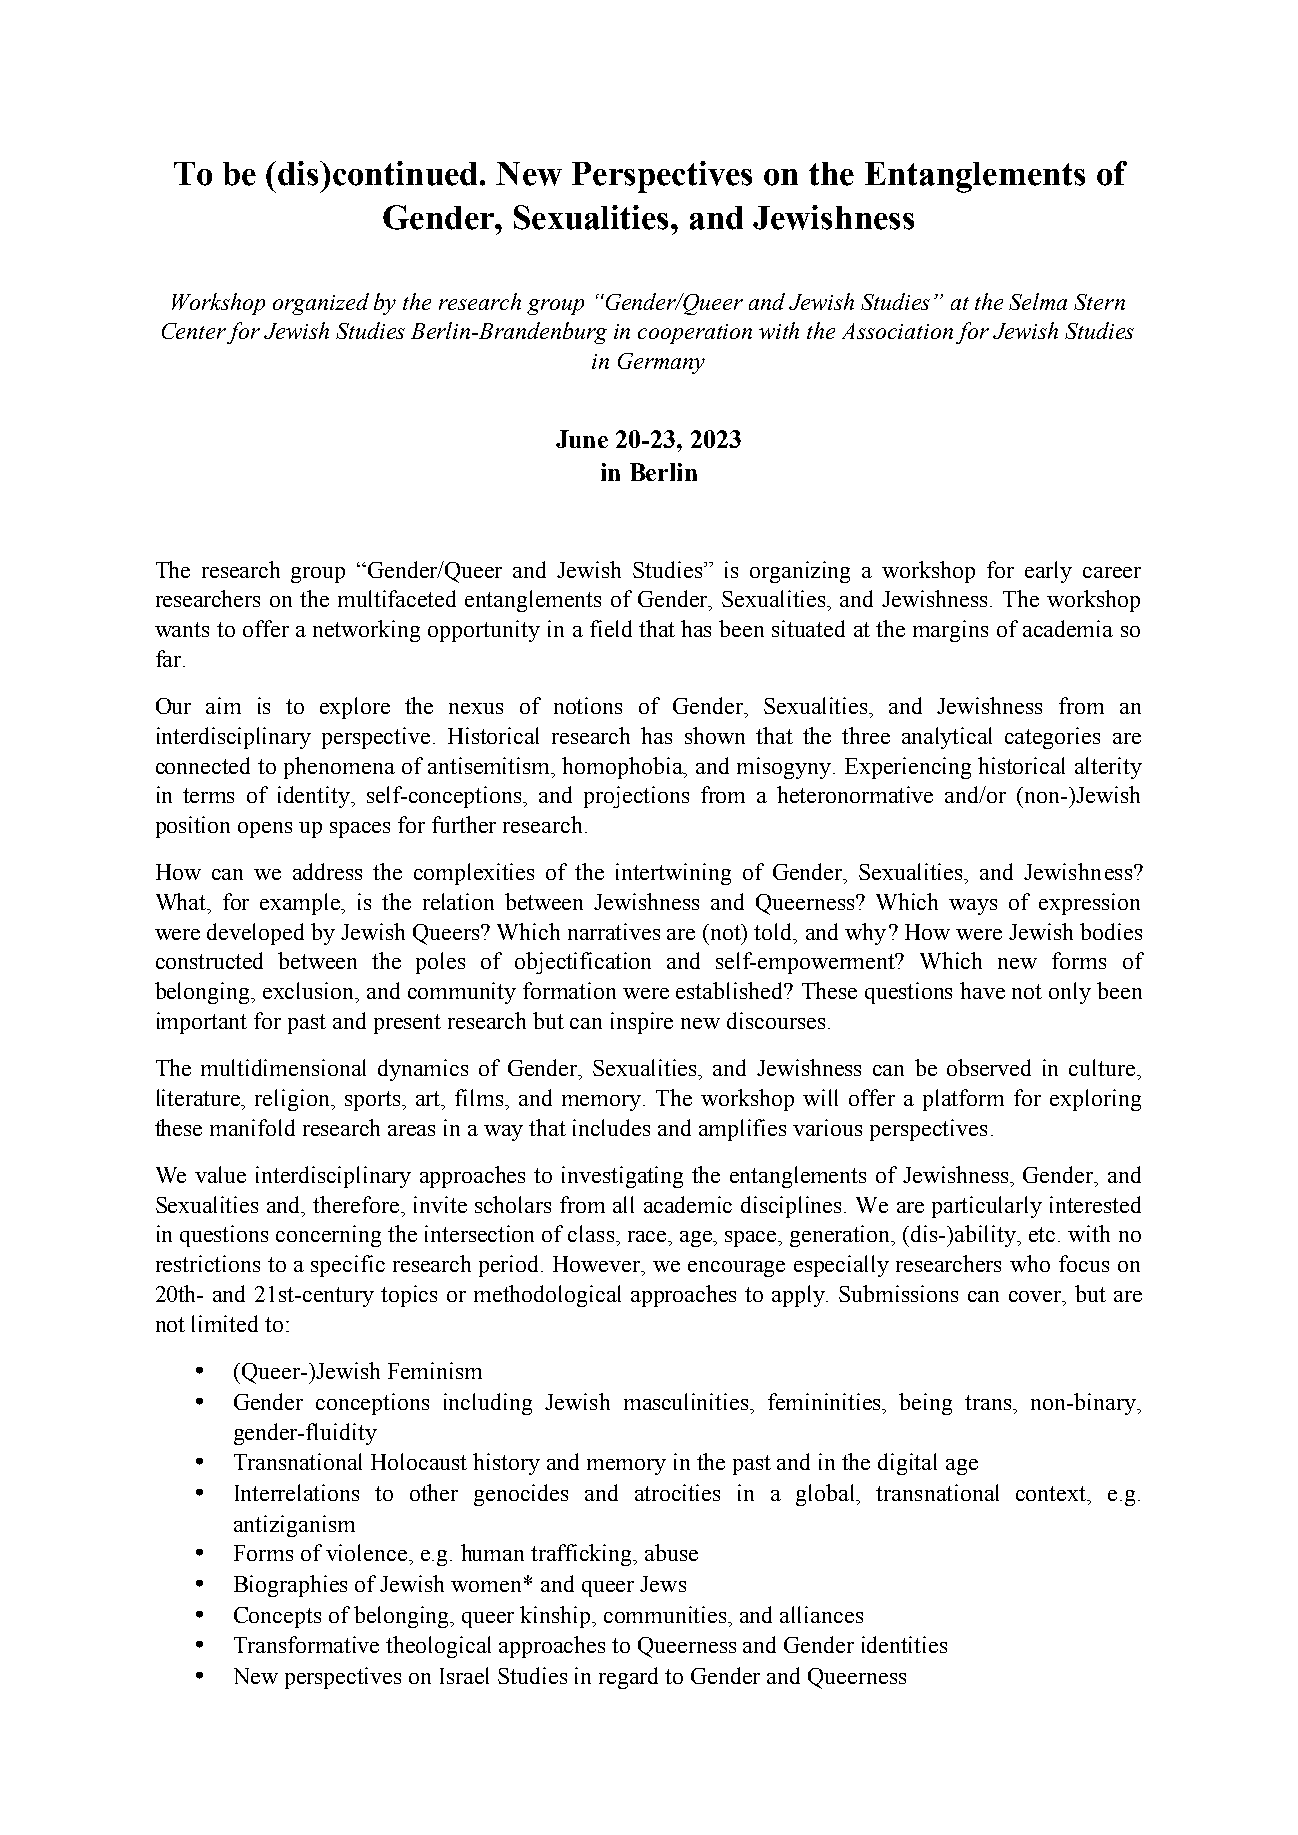 This screenshot has width=1298, height=1835. I want to click on Concepts, so click(277, 1617).
